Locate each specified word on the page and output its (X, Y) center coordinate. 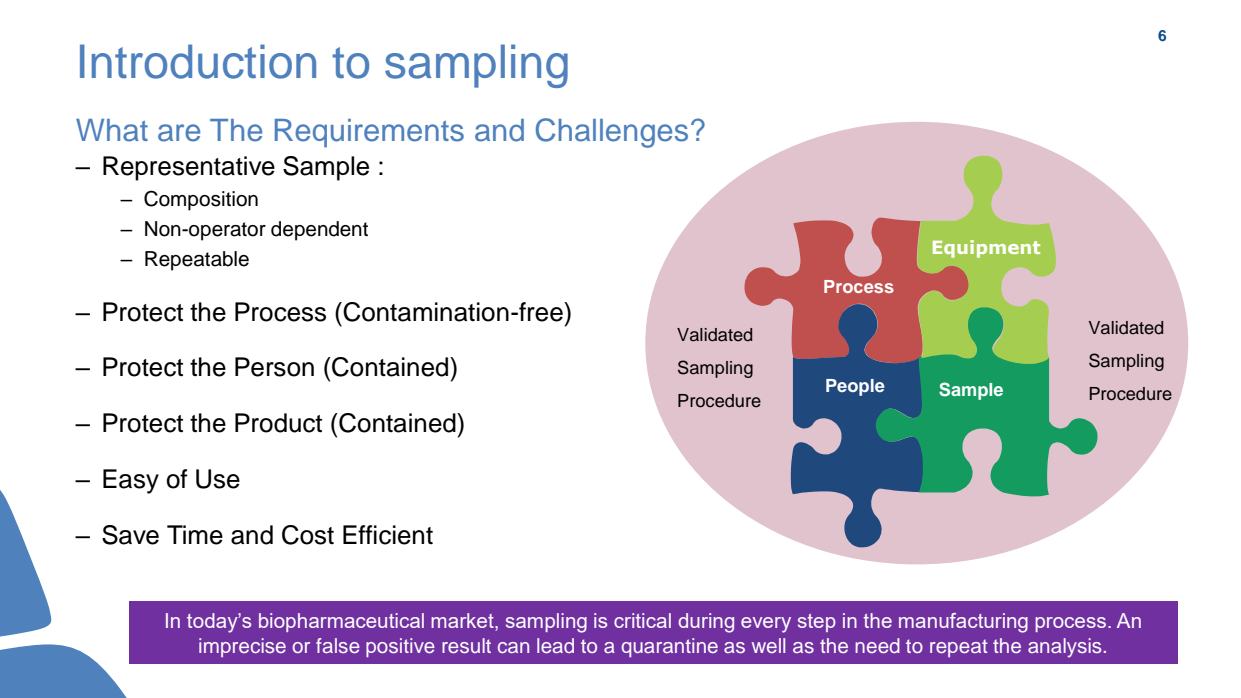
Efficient (388, 535)
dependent (319, 231)
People (855, 387)
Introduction (198, 61)
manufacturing (963, 623)
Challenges (612, 133)
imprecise (242, 647)
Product (278, 423)
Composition (201, 200)
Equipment (986, 249)
